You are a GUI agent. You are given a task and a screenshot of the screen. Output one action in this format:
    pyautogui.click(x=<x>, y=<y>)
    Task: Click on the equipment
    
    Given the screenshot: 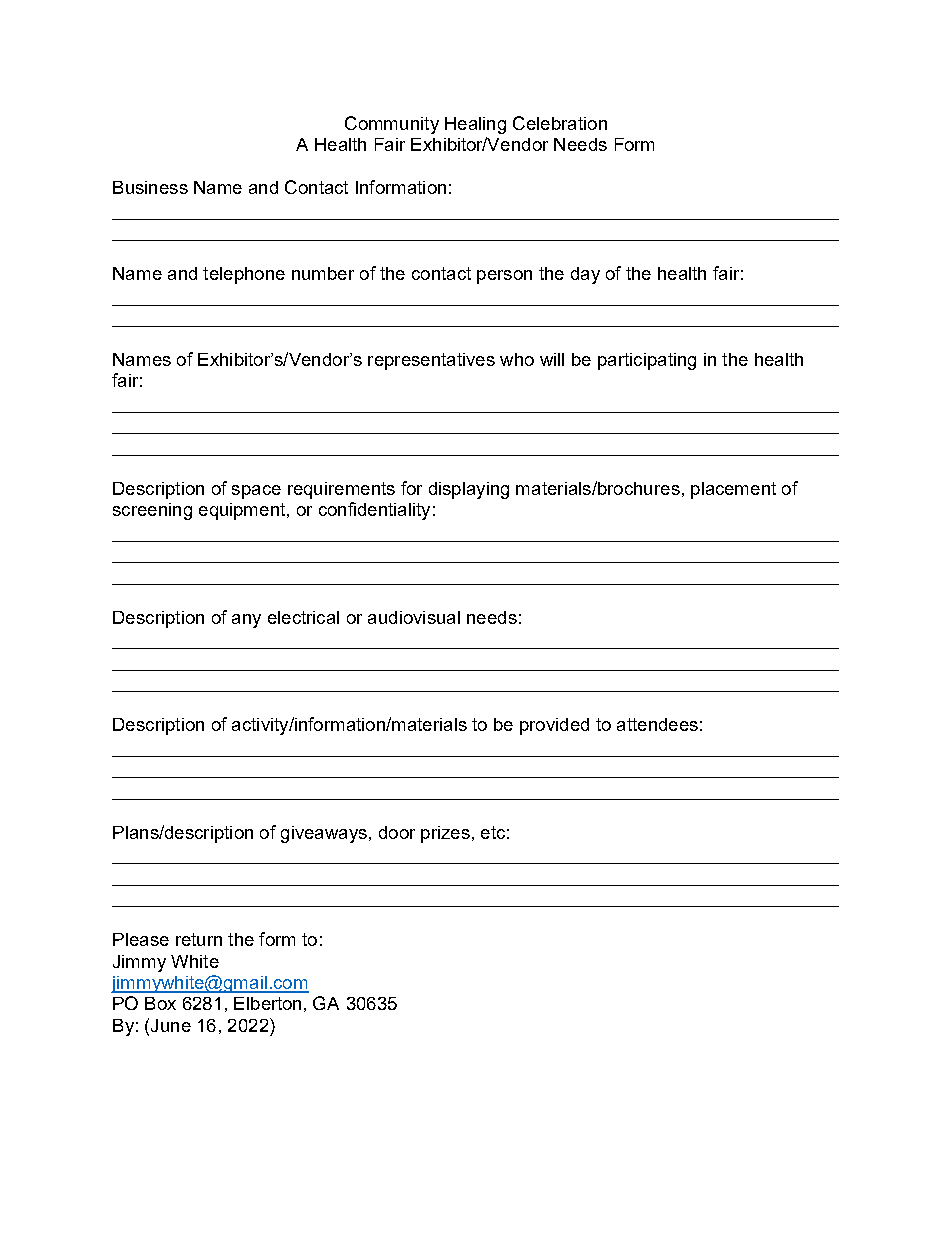 What is the action you would take?
    pyautogui.click(x=243, y=511)
